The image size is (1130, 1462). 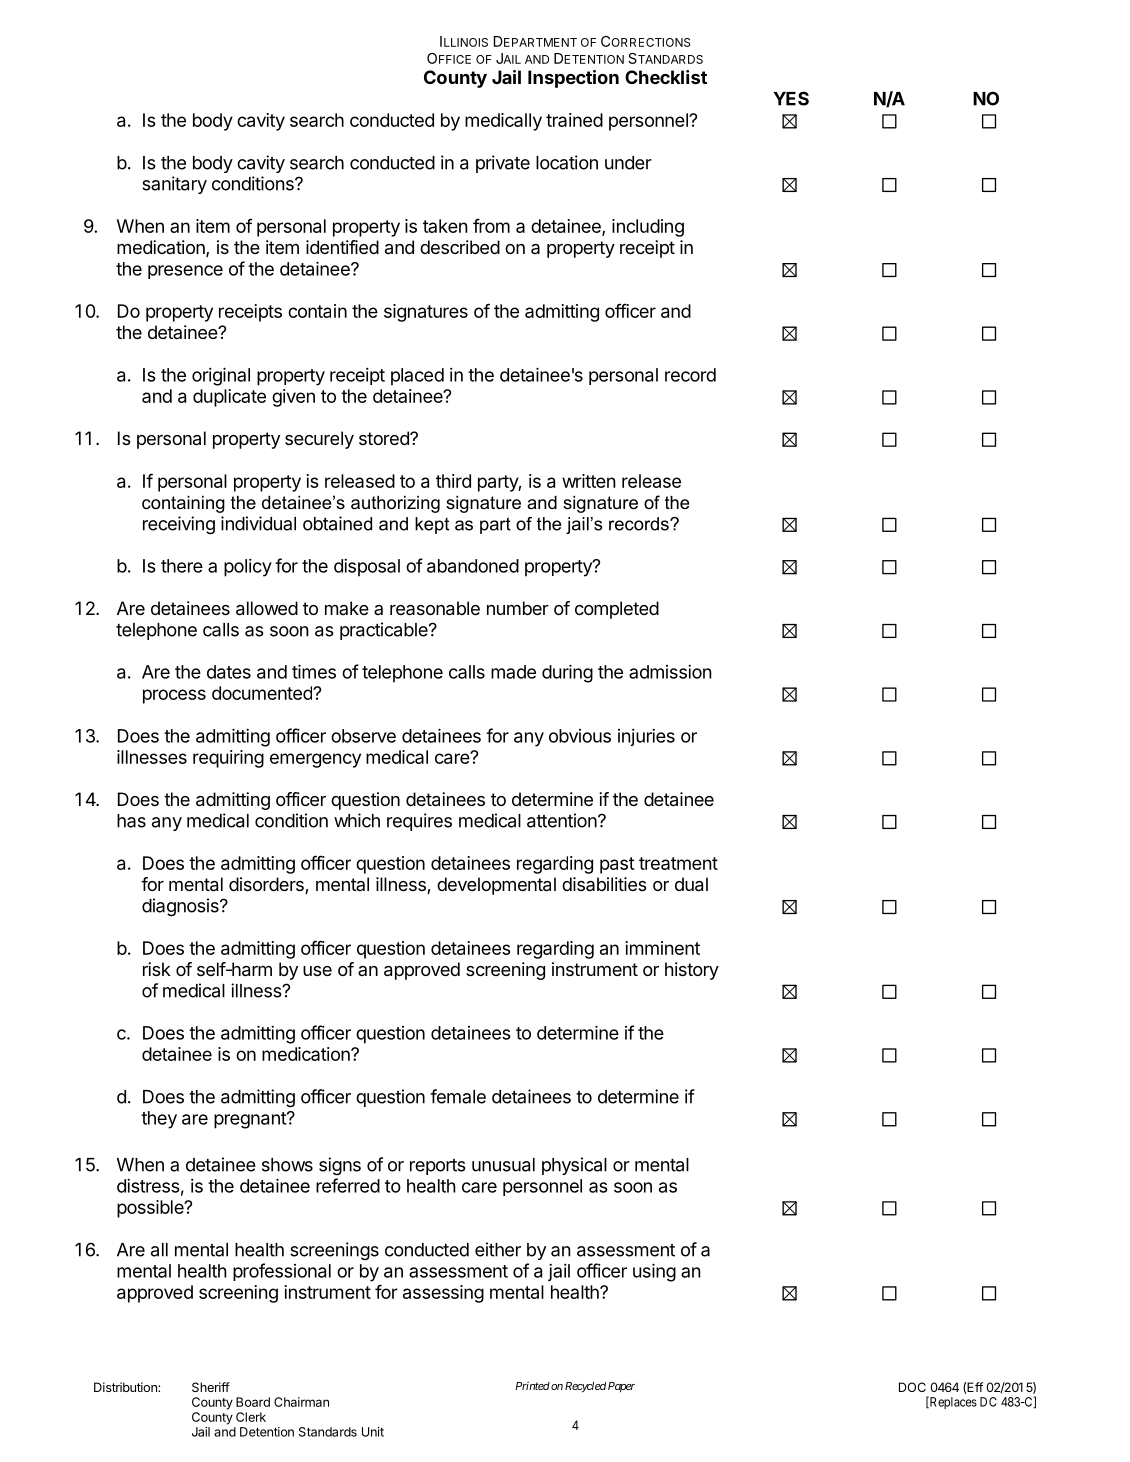 I want to click on reports, so click(x=438, y=1167).
